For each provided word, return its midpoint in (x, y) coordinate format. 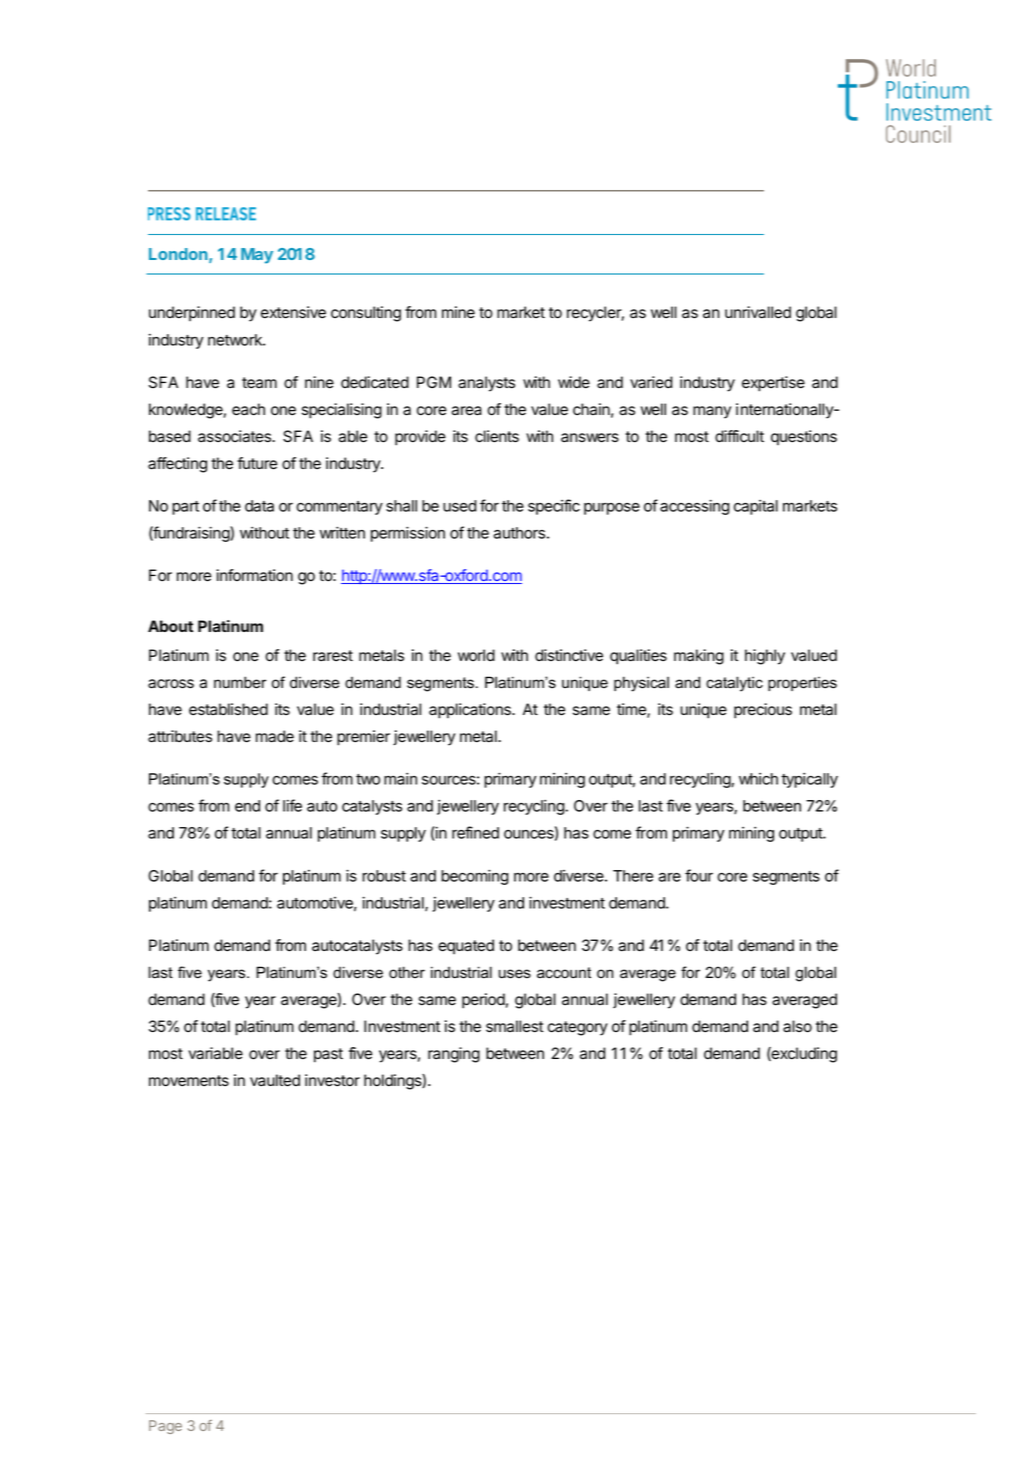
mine (458, 312)
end (247, 806)
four (699, 875)
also (797, 1026)
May (257, 256)
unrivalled (758, 312)
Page (165, 1427)
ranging (454, 1055)
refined (475, 832)
